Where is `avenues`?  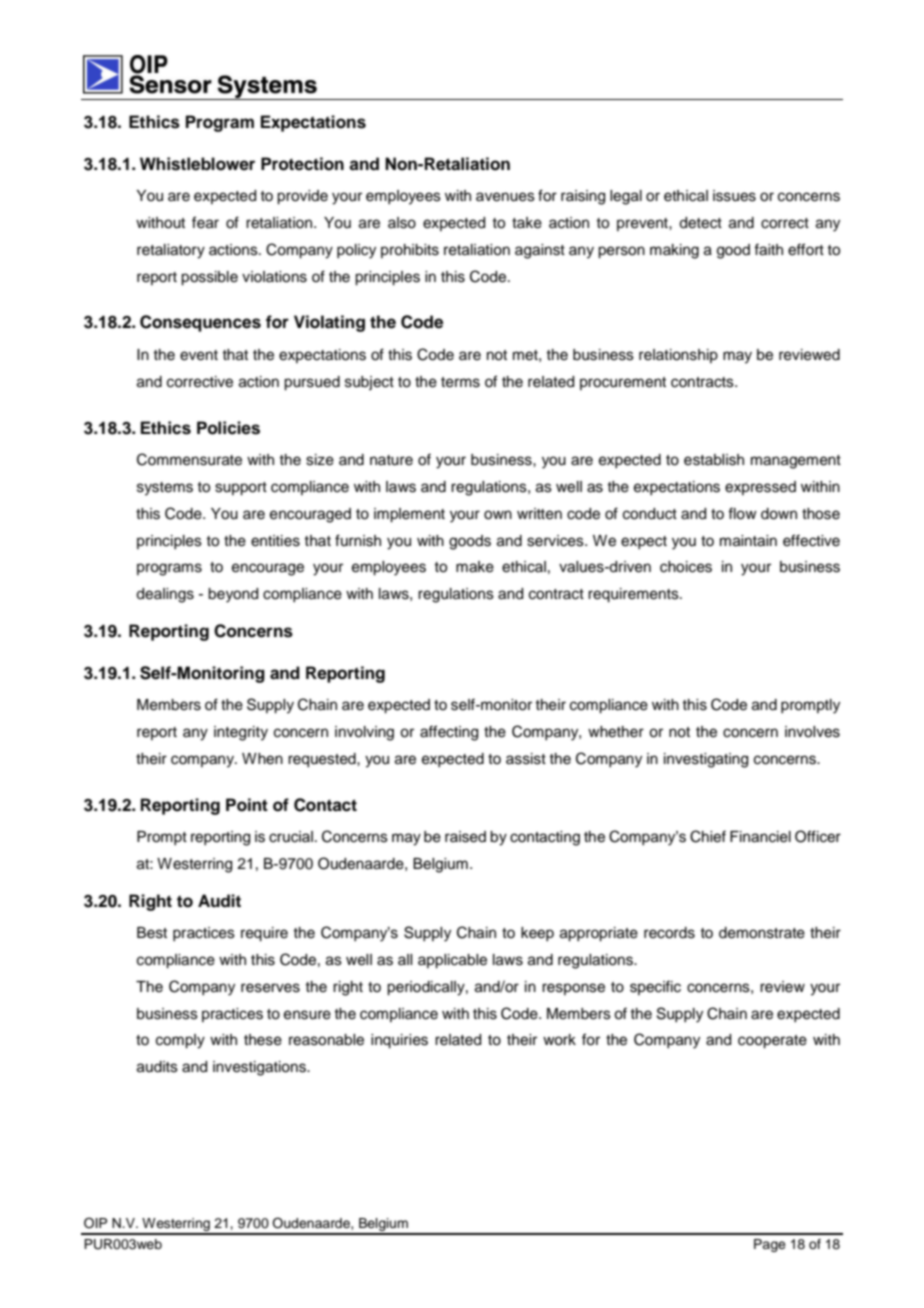 avenues is located at coordinates (505, 197).
